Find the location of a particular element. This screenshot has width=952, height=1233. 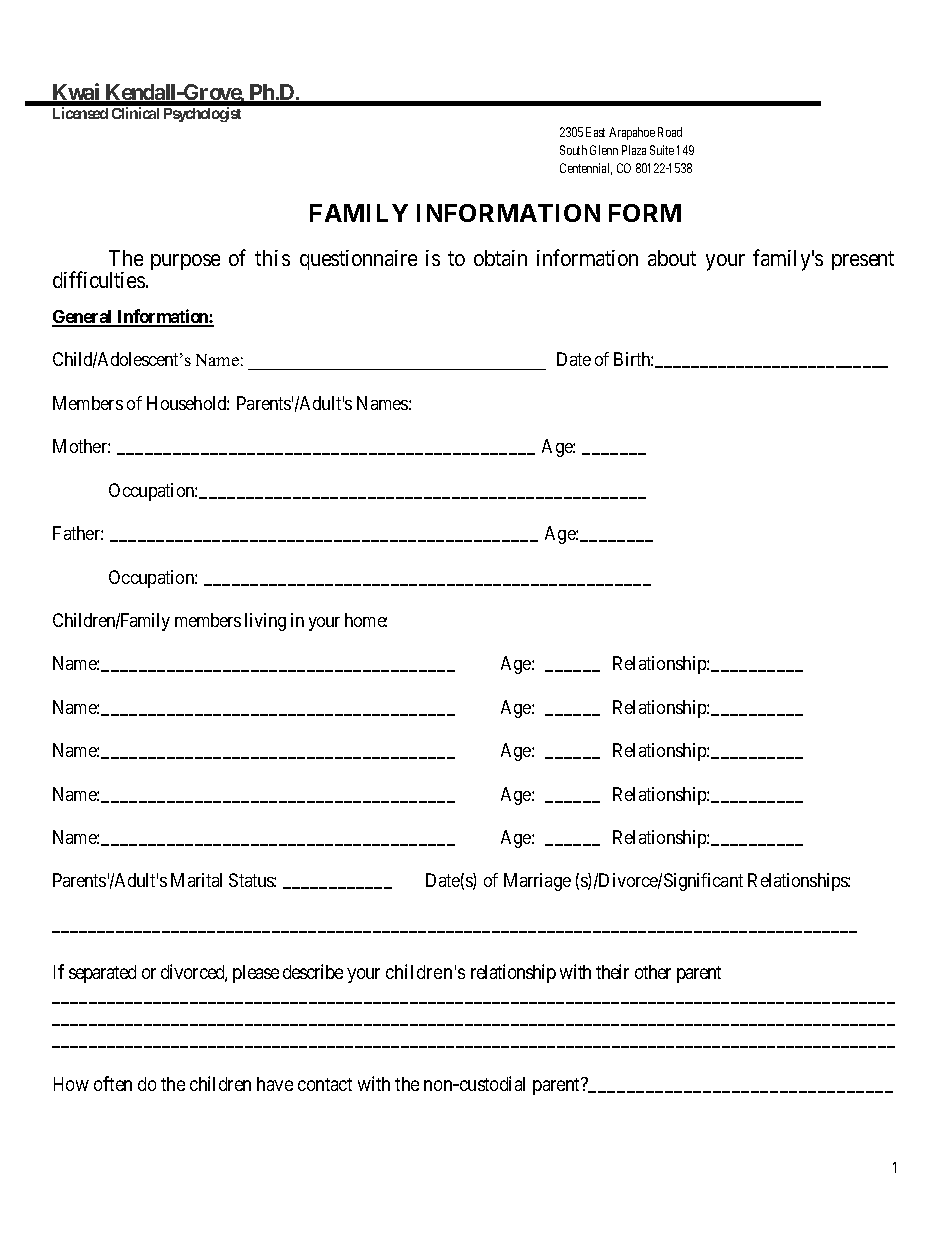

their is located at coordinates (612, 971).
